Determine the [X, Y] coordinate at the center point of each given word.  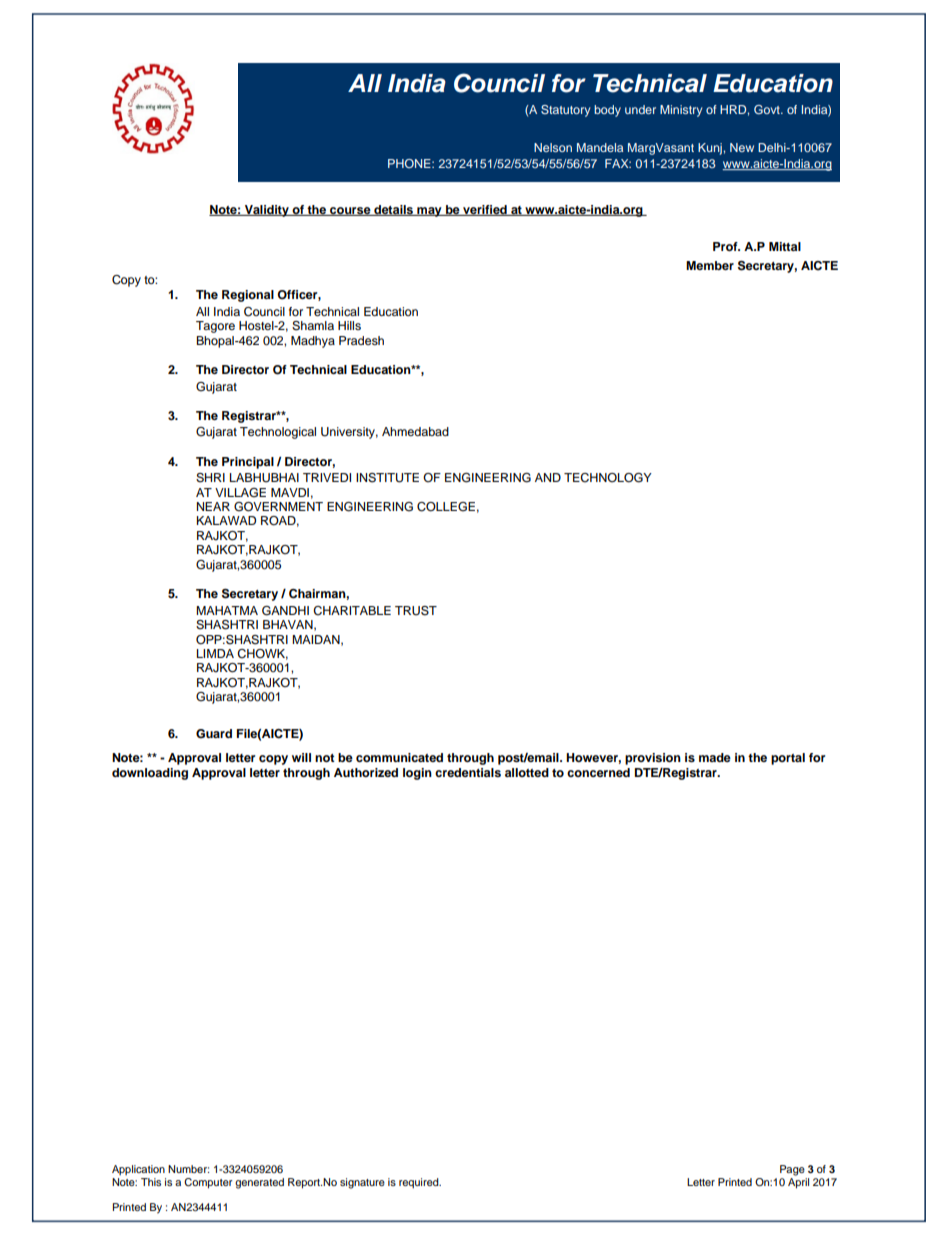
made [715, 757]
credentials [468, 772]
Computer [208, 1183]
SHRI [210, 478]
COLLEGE [446, 507]
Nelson [553, 147]
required [420, 1183]
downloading [150, 774]
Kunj [711, 149]
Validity [267, 211]
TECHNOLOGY [608, 478]
